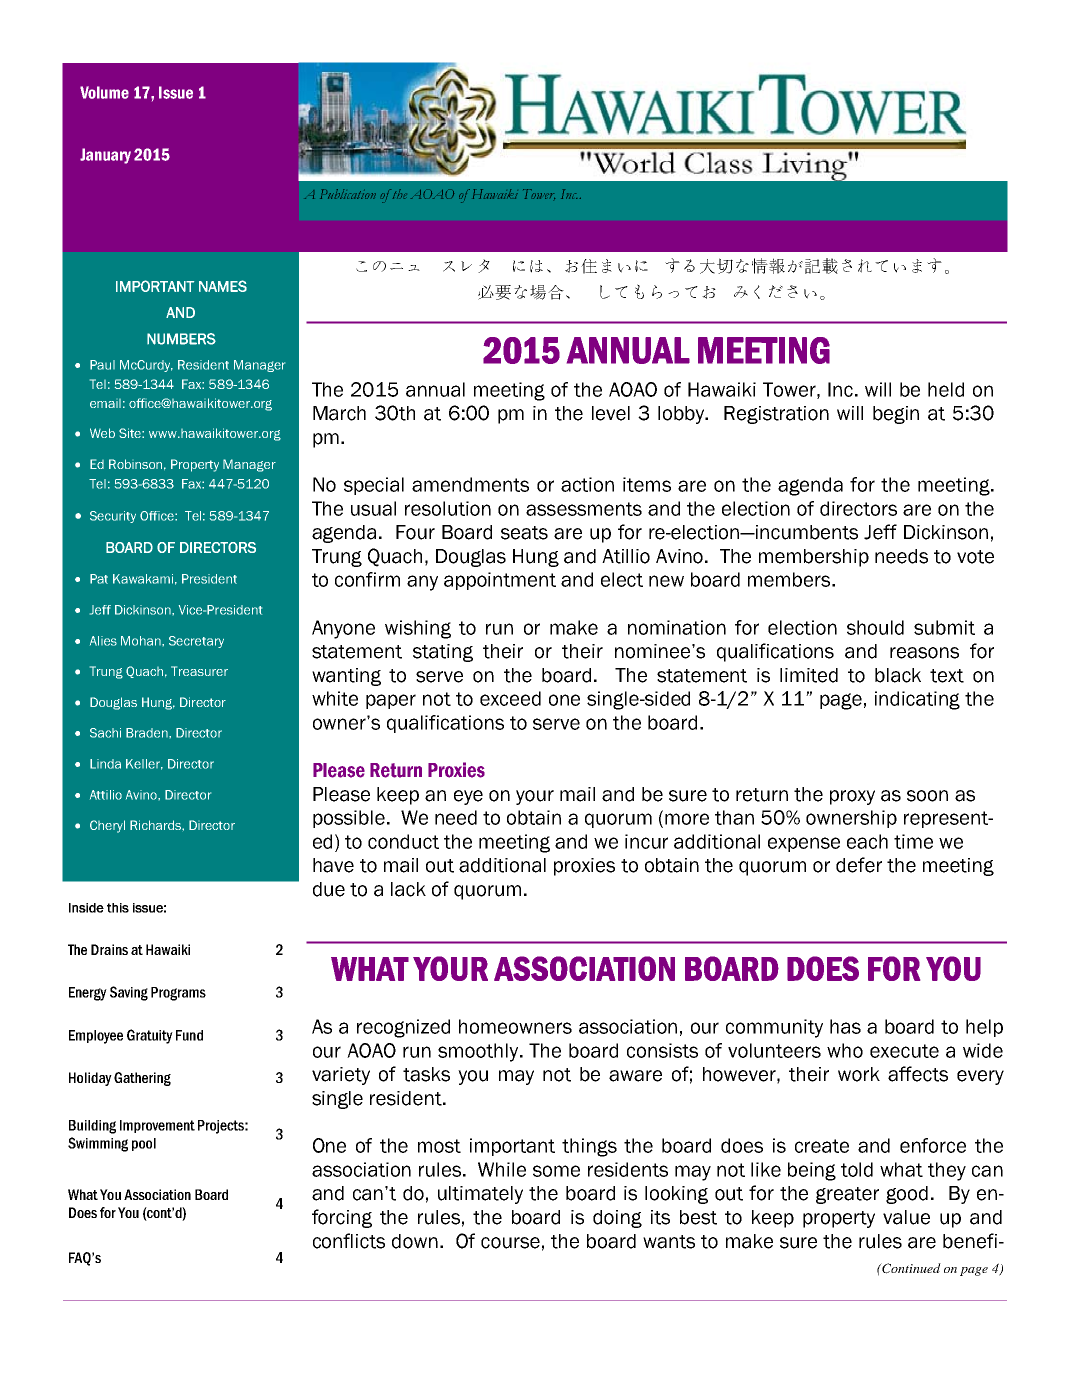 This screenshot has width=1070, height=1385. What do you see at coordinates (859, 865) in the screenshot?
I see `defer` at bounding box center [859, 865].
